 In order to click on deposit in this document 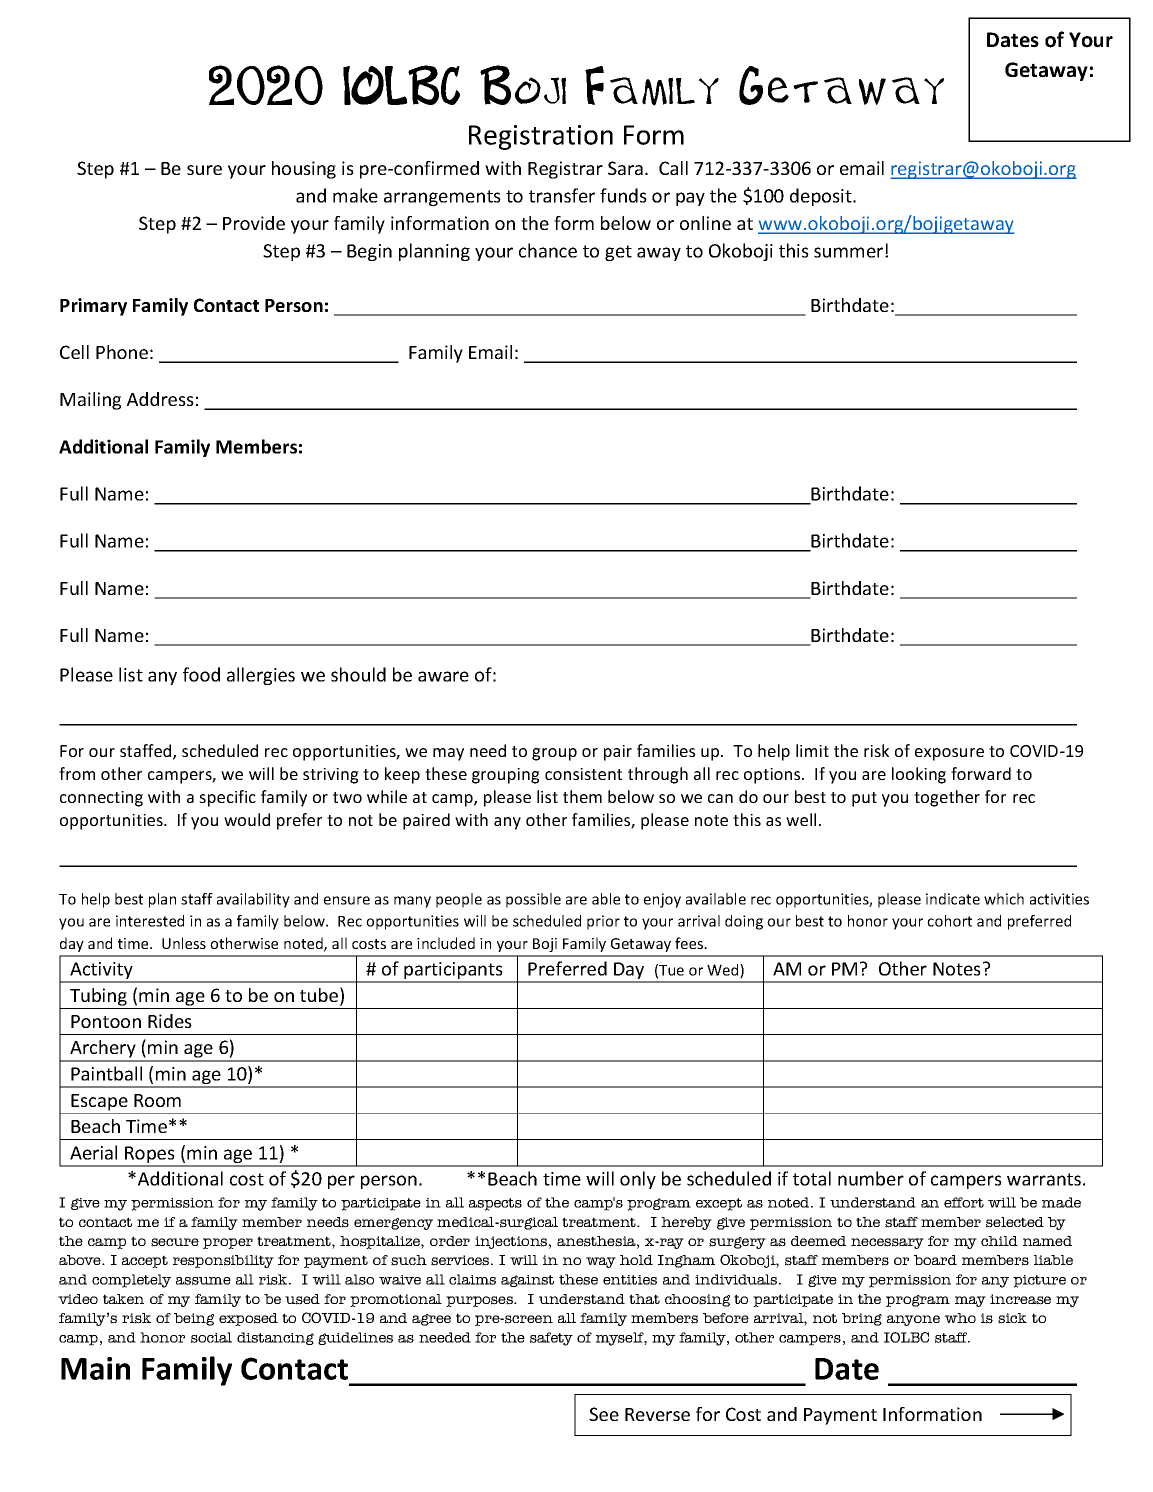, I will do `click(822, 197)`.
